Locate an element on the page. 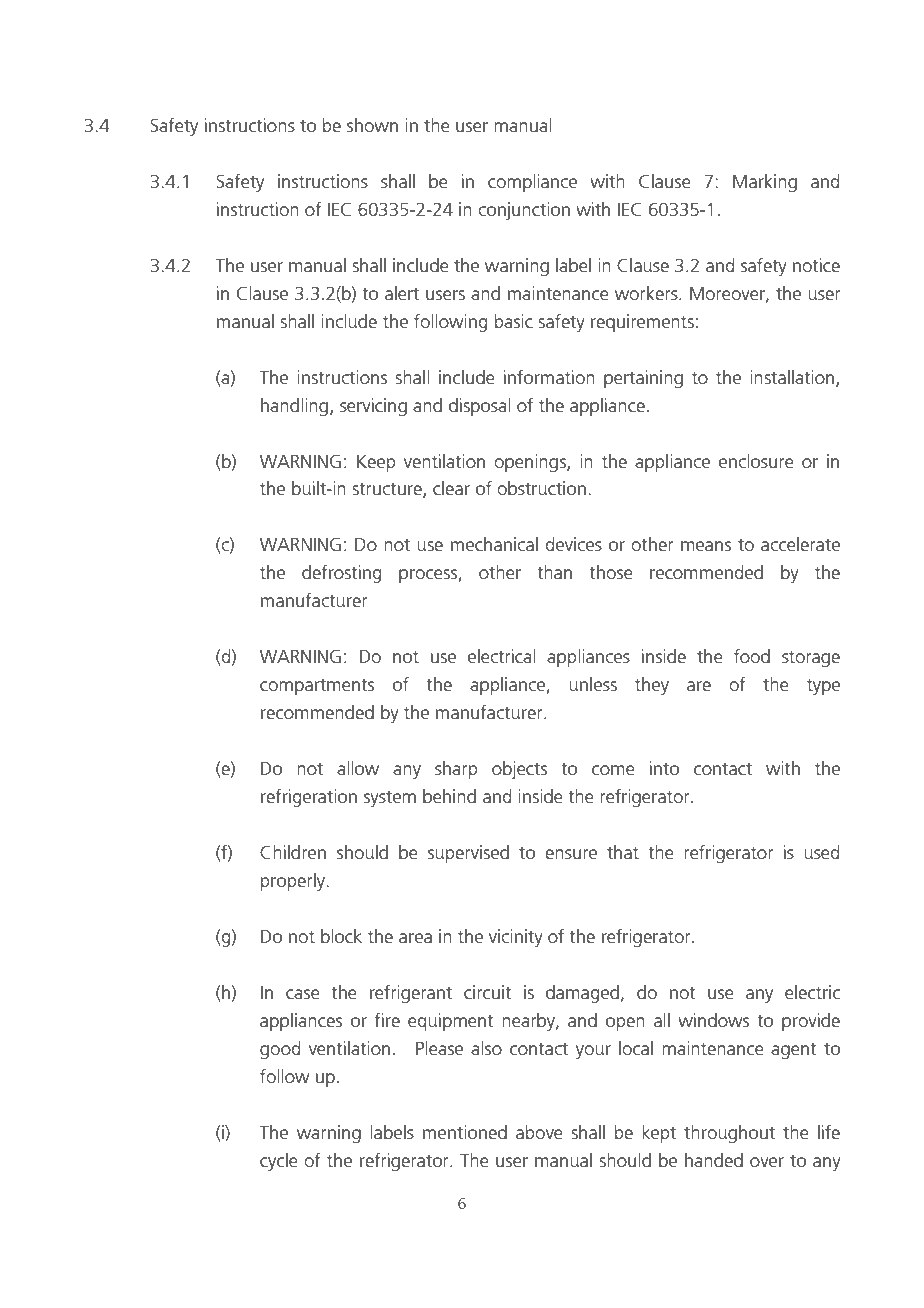  enclosure is located at coordinates (756, 461).
